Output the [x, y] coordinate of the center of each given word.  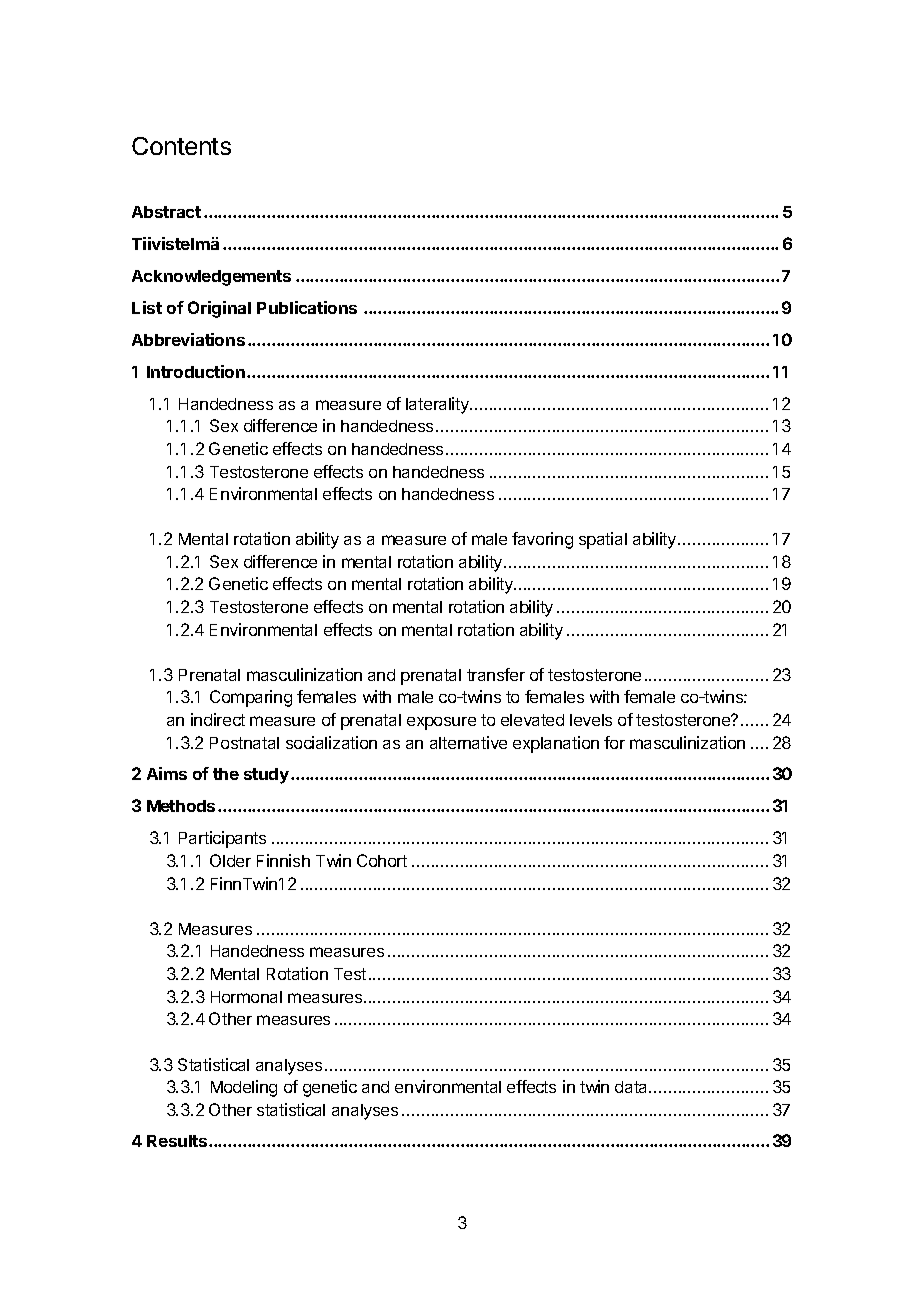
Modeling [244, 1088]
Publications [307, 307]
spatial [603, 540]
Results [178, 1141]
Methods [181, 806]
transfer [496, 674]
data [632, 1087]
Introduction [196, 371]
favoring [542, 540]
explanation [556, 744]
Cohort [382, 860]
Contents [181, 146]
